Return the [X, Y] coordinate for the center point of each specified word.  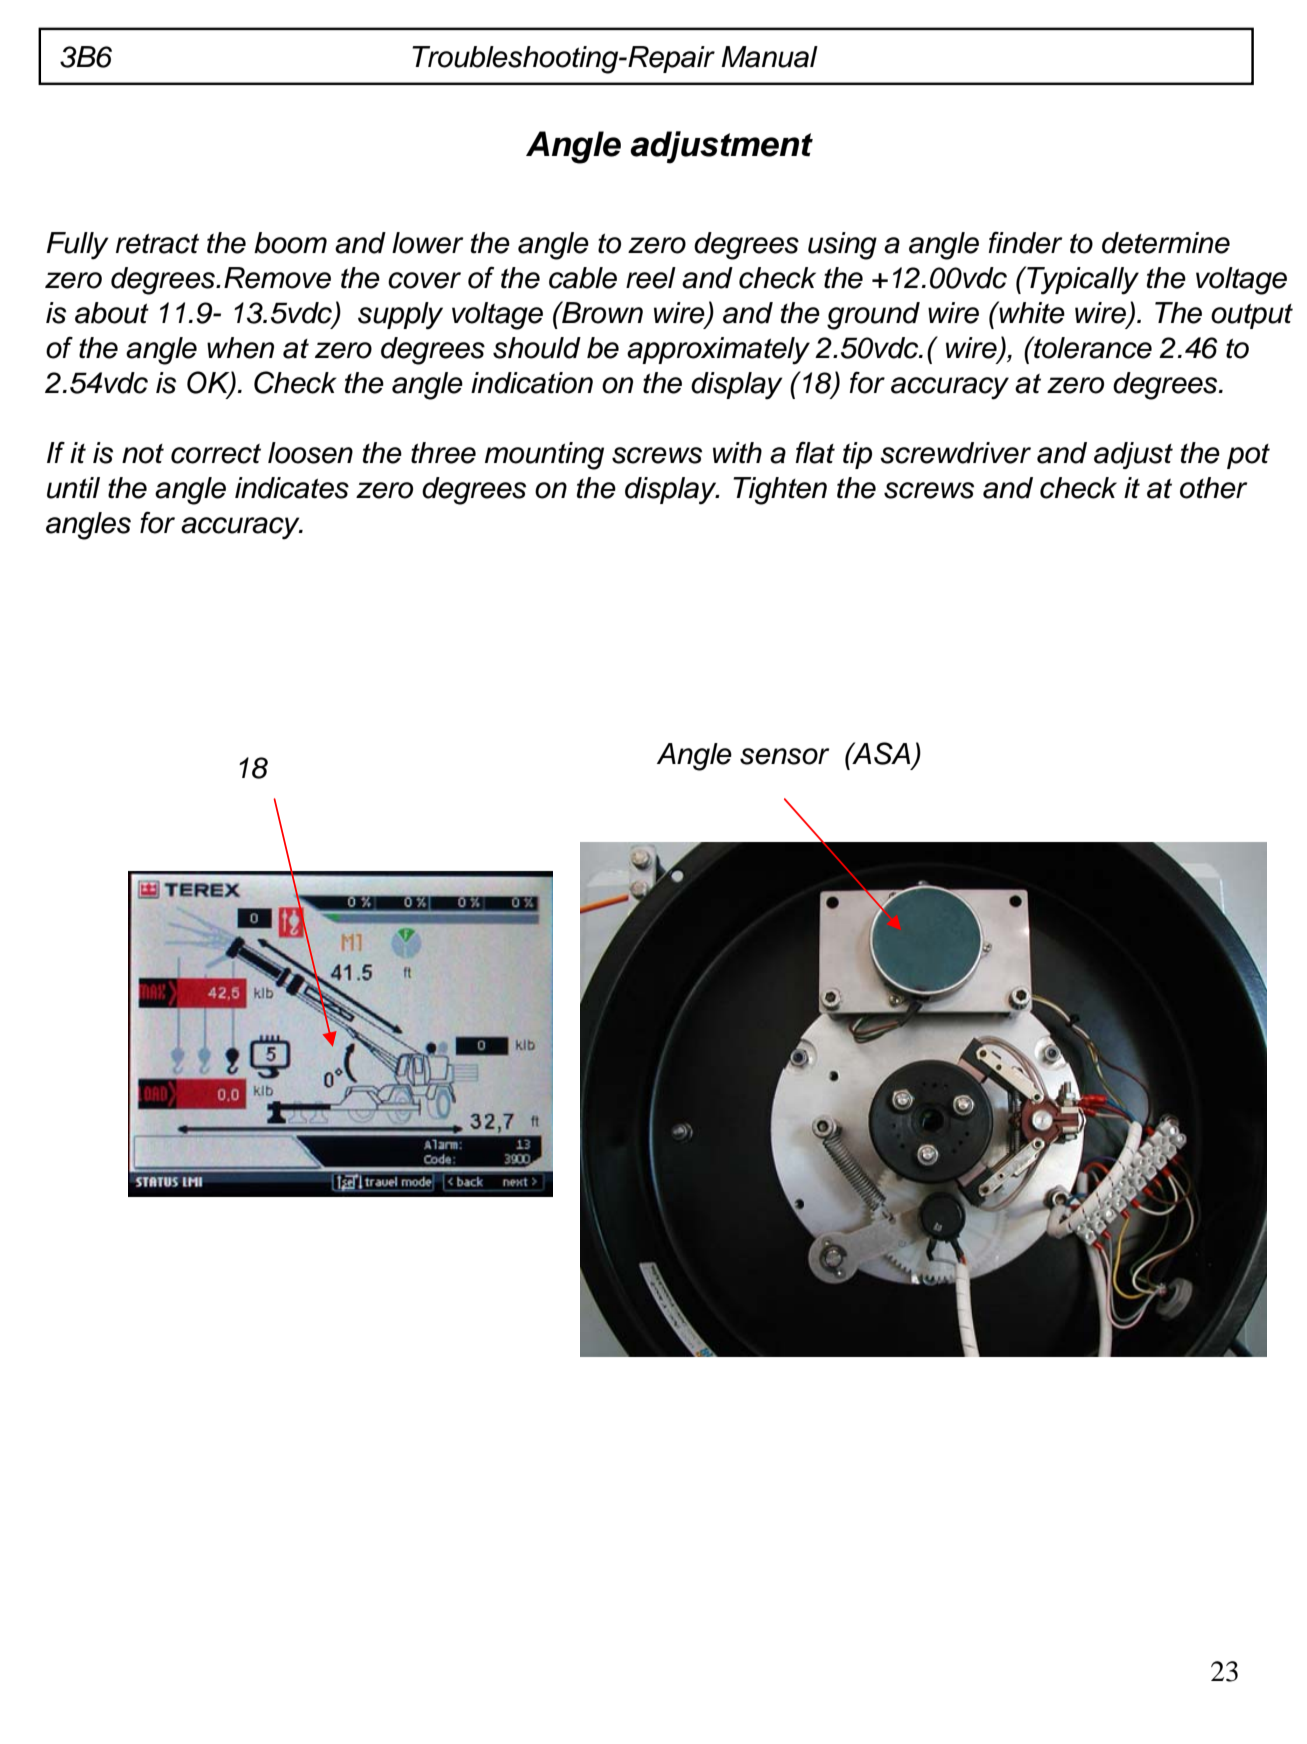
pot [1248, 456]
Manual [769, 57]
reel [651, 278]
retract [157, 244]
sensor [785, 756]
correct [216, 454]
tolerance [1092, 347]
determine [1166, 243]
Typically [1082, 280]
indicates [292, 488]
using [842, 246]
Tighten [780, 491]
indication [532, 383]
